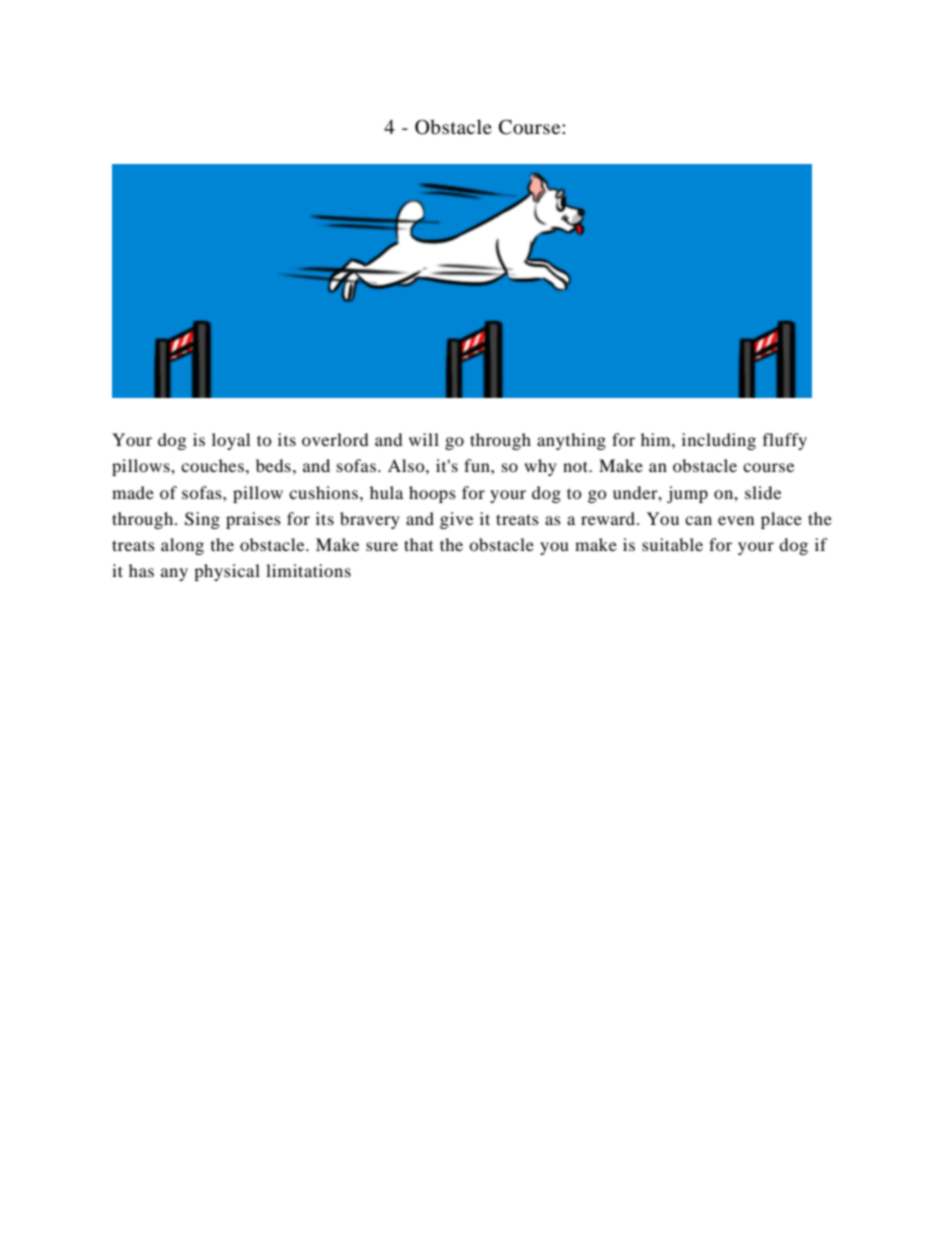  I want to click on limitations, so click(308, 570).
